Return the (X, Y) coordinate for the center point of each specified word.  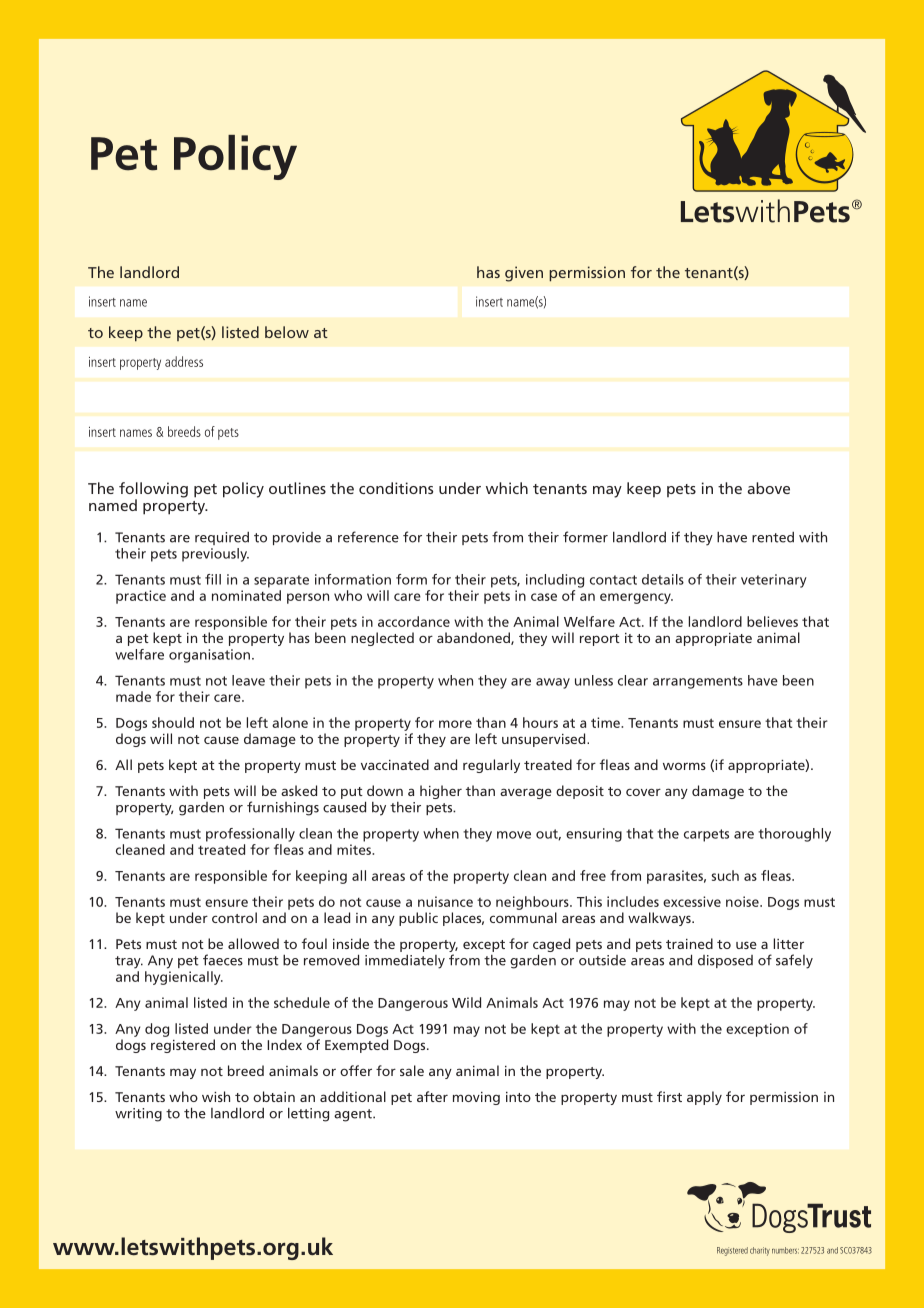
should (173, 722)
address (184, 361)
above (769, 488)
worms (684, 766)
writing (138, 1115)
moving (476, 1098)
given (524, 274)
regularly (491, 766)
